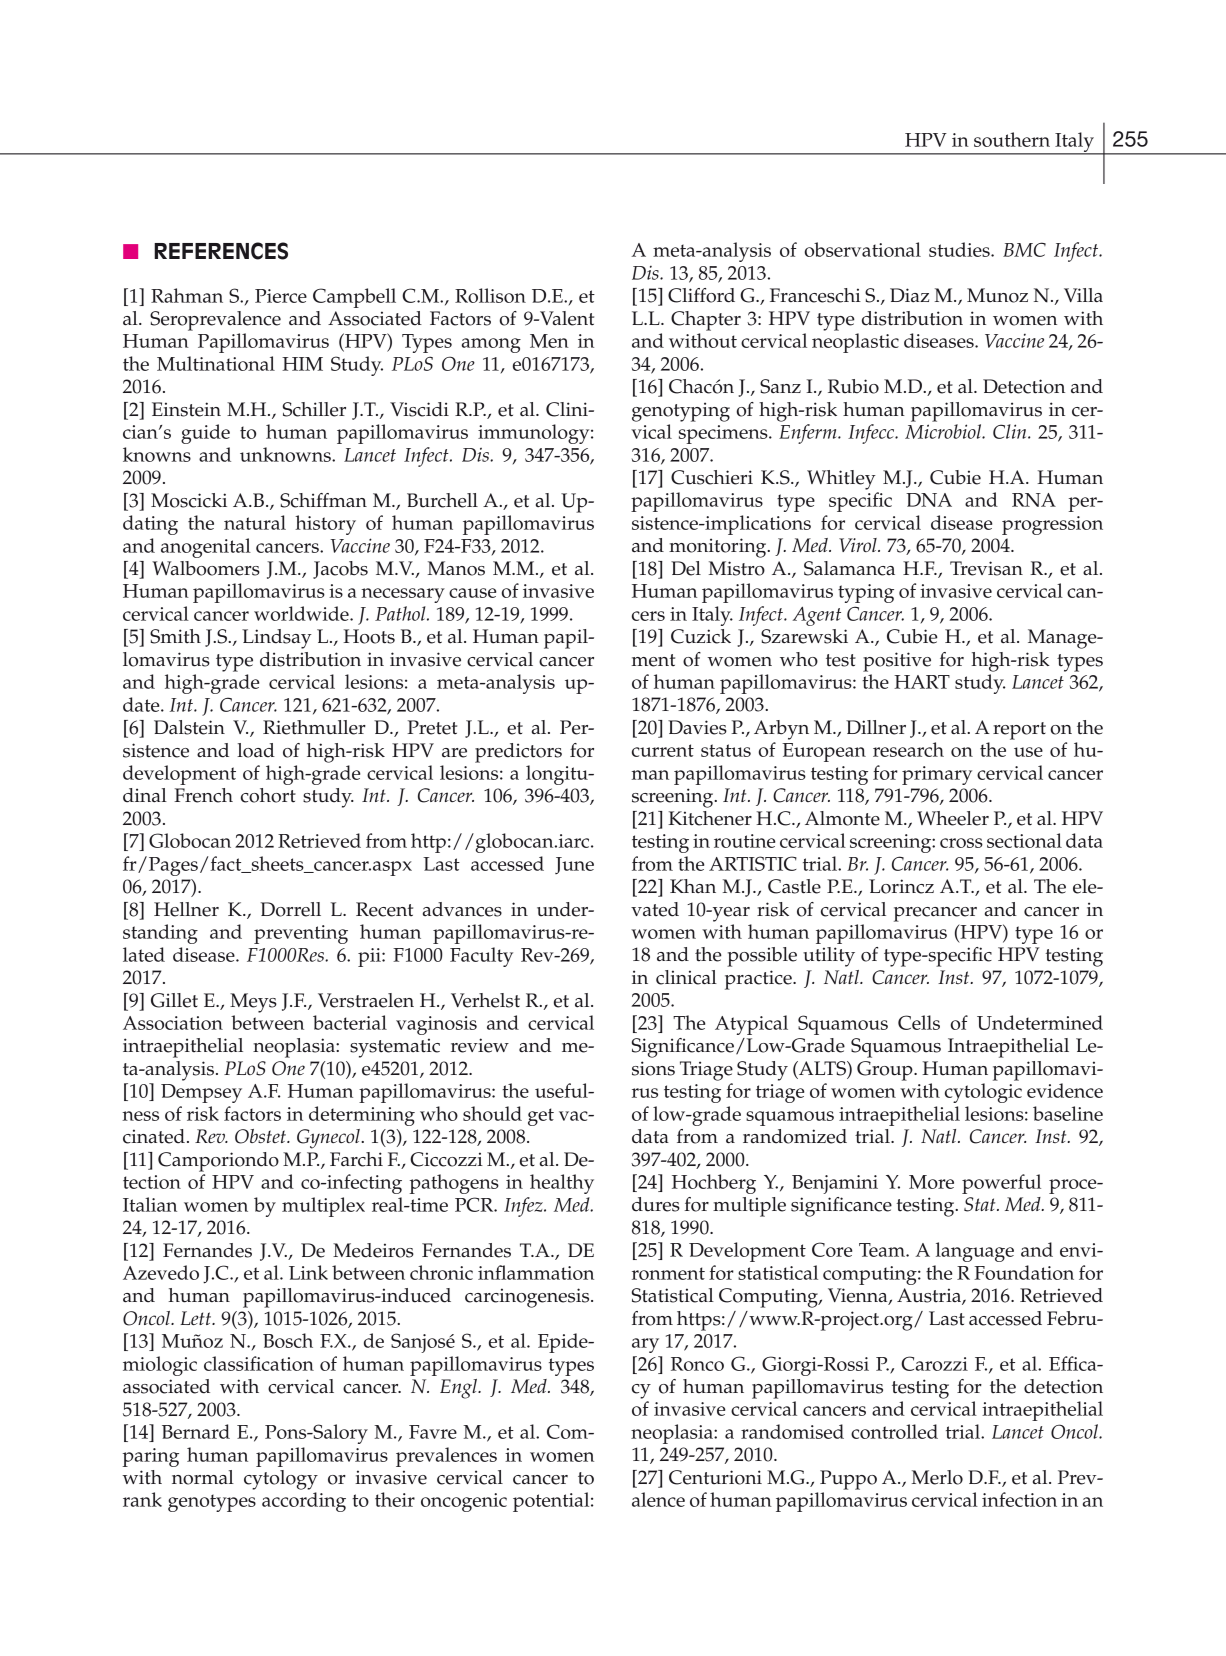 The height and width of the image is (1656, 1226). I want to click on cytology, so click(281, 1480).
